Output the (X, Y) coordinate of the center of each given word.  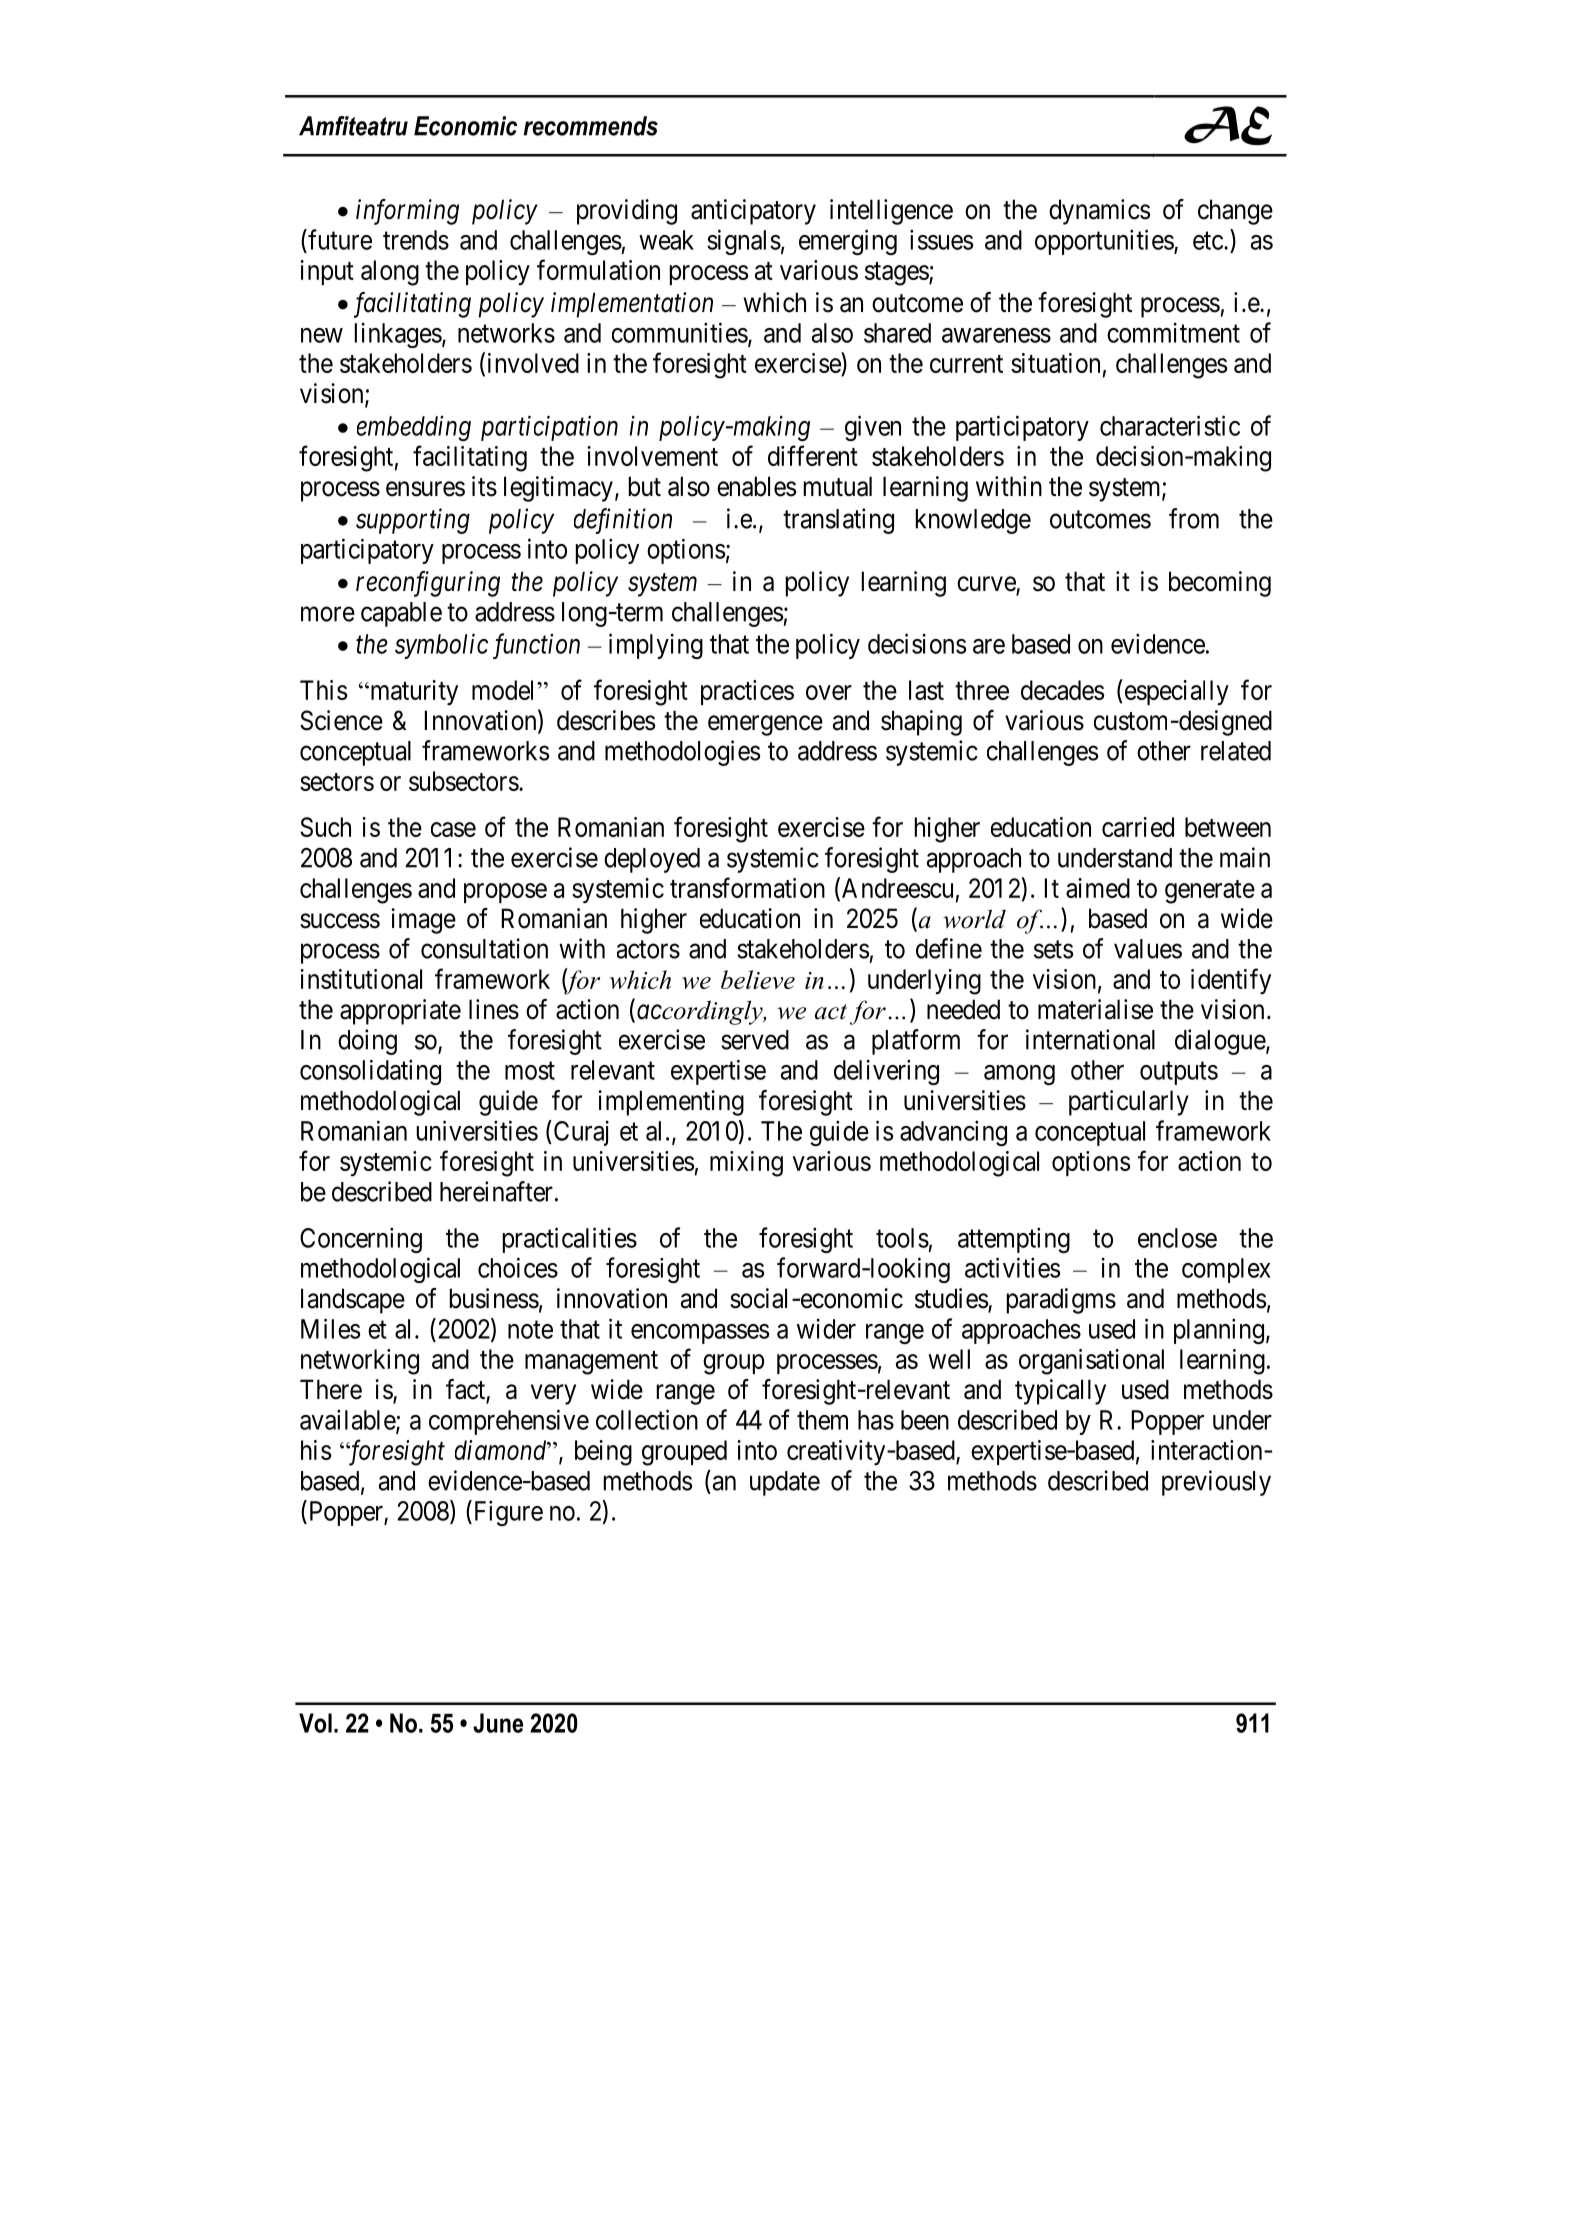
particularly (1129, 1103)
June (498, 1723)
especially (1175, 692)
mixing (746, 1164)
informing (407, 212)
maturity (413, 693)
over (829, 692)
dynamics (1099, 212)
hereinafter (496, 1191)
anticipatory (753, 212)
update (785, 1483)
